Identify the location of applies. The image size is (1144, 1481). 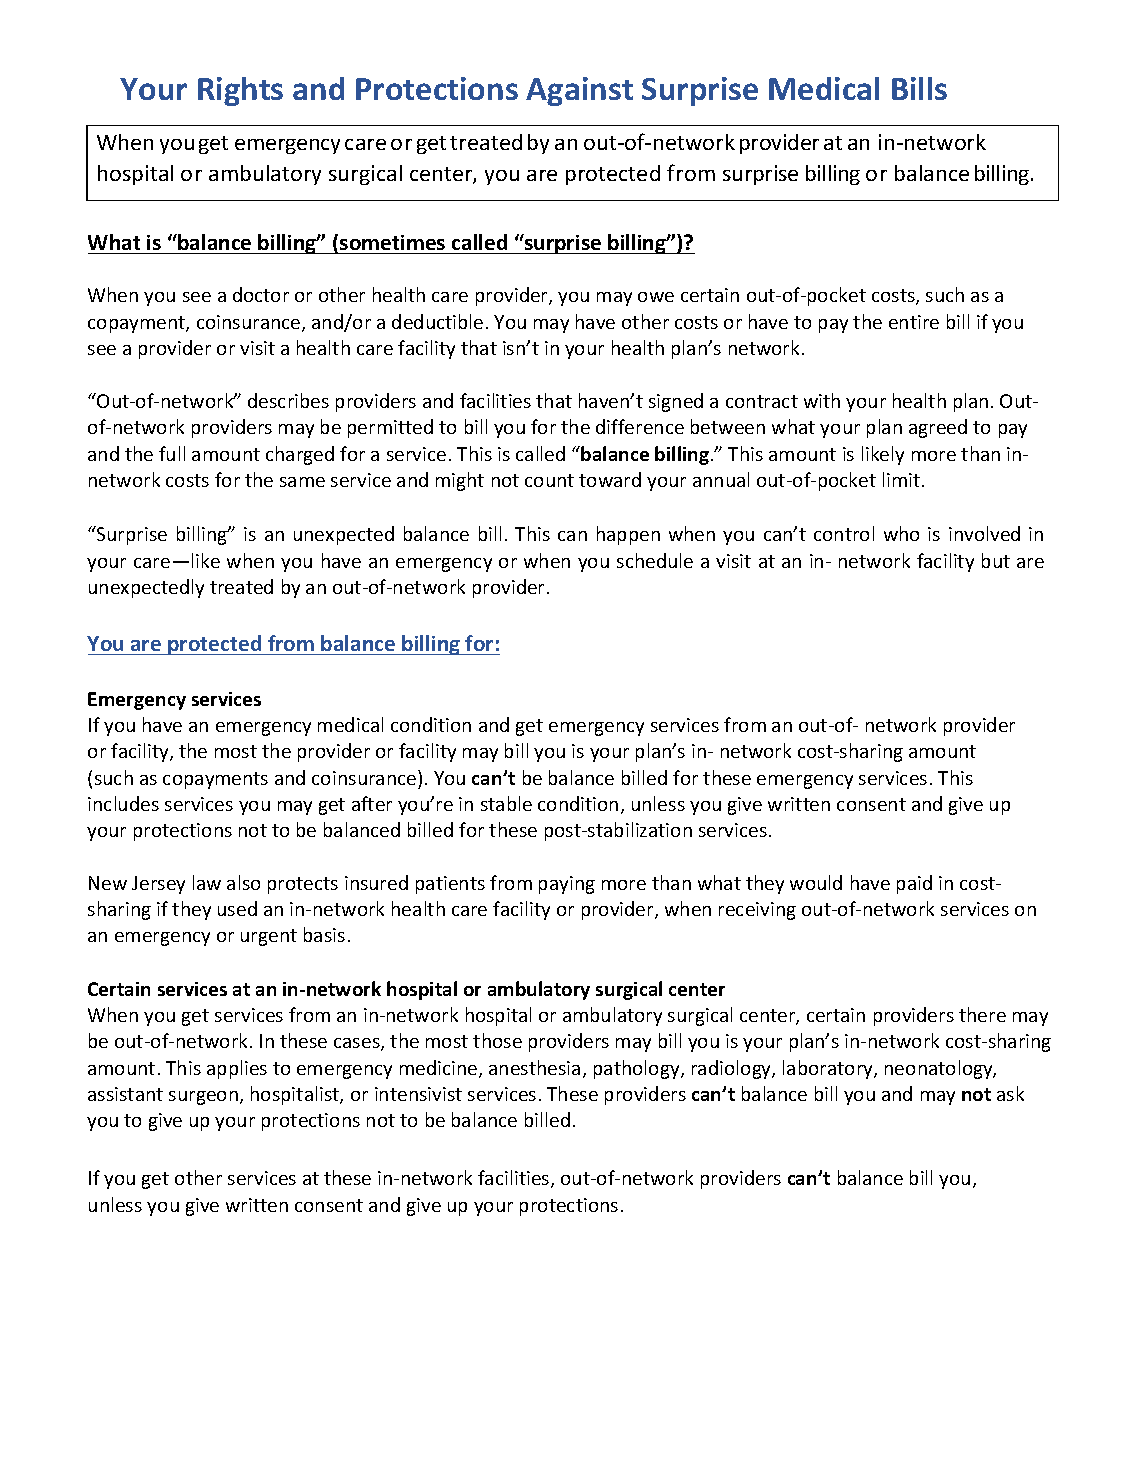
(237, 1069).
